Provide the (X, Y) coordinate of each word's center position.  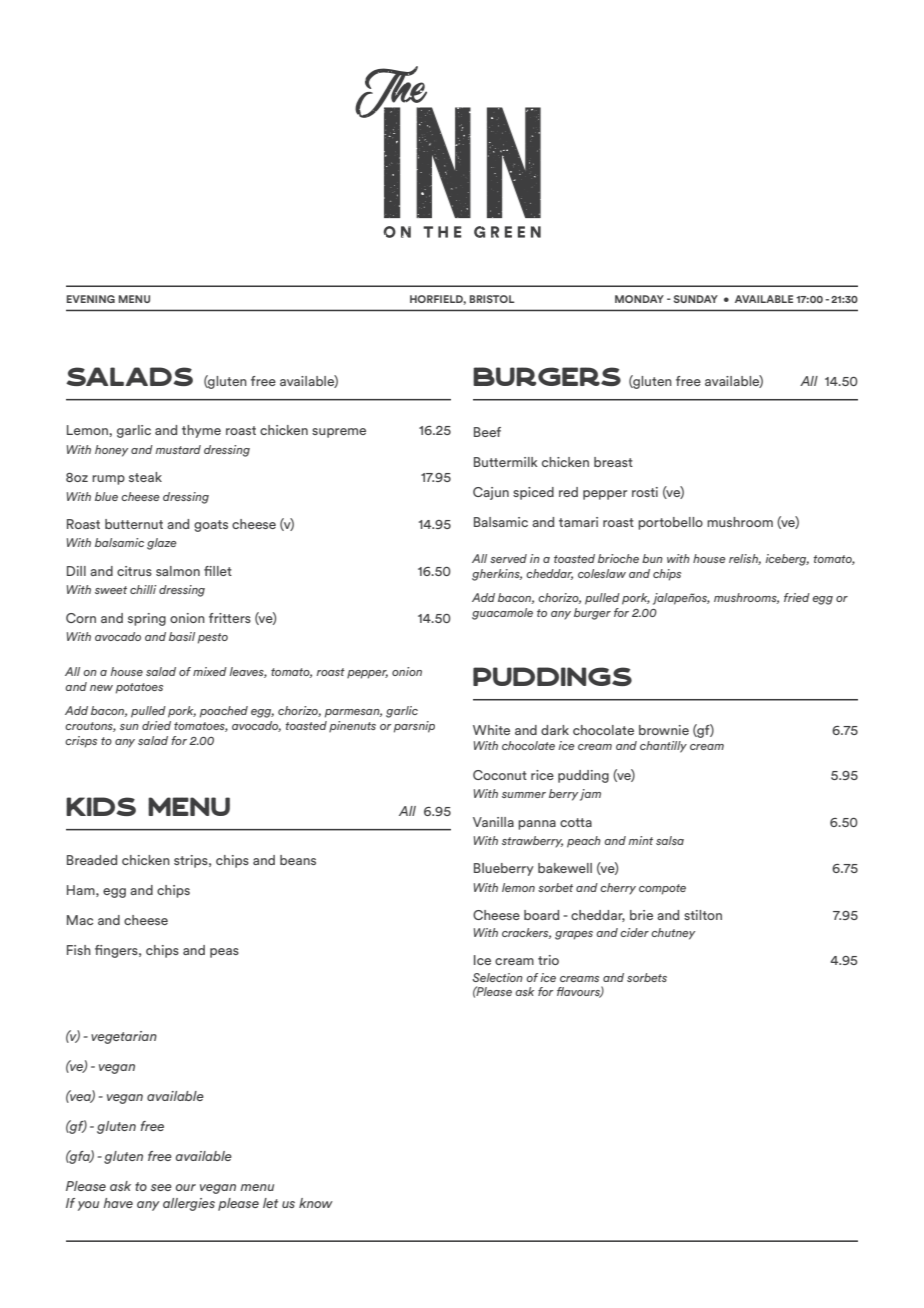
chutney (673, 934)
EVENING (91, 299)
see (161, 1187)
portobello (670, 523)
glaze (162, 544)
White (491, 730)
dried (156, 725)
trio (548, 960)
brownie (664, 730)
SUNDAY (696, 299)
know (316, 1203)
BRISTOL (492, 299)
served (508, 558)
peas (224, 953)
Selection (497, 977)
